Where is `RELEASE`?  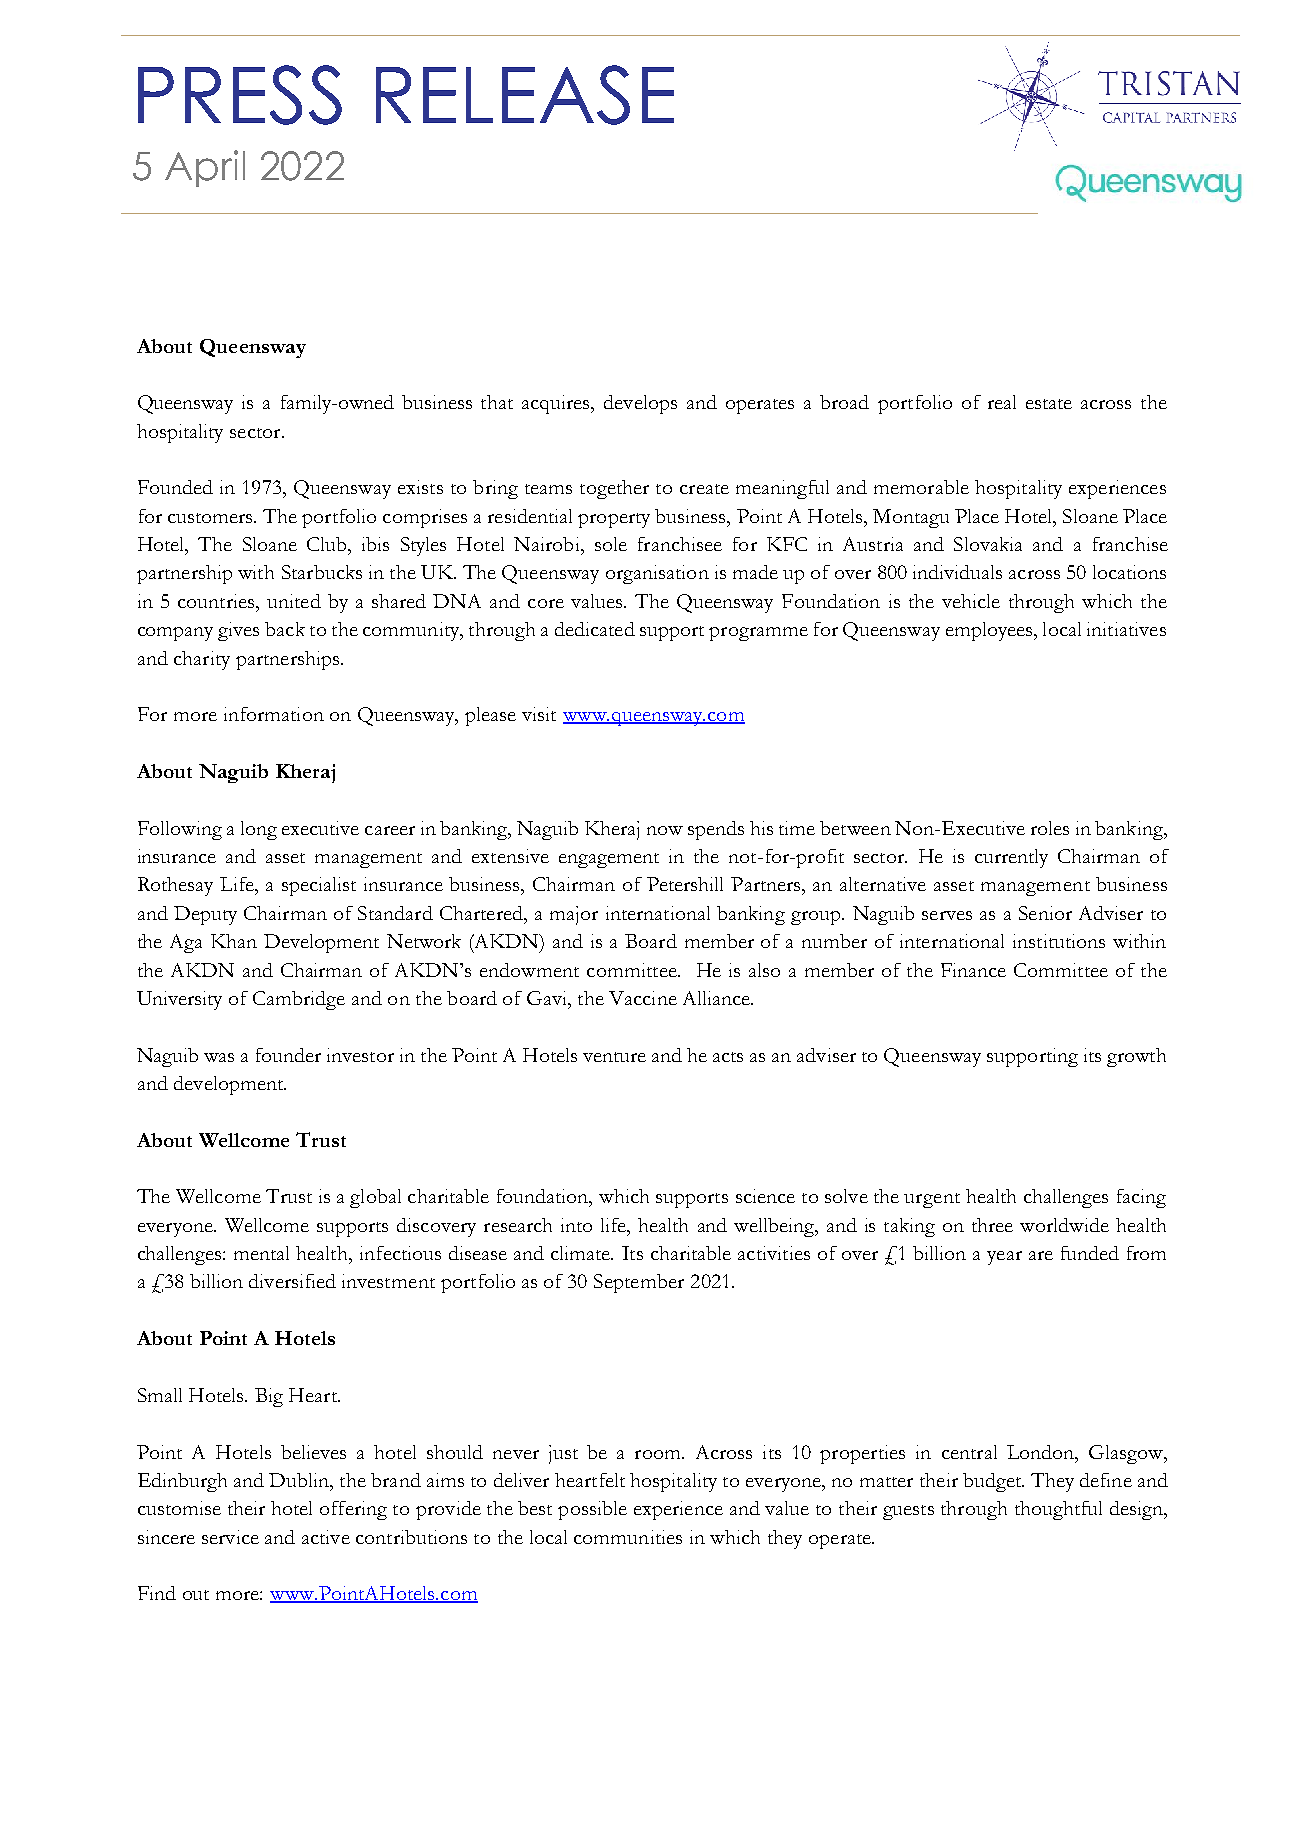 RELEASE is located at coordinates (525, 95).
